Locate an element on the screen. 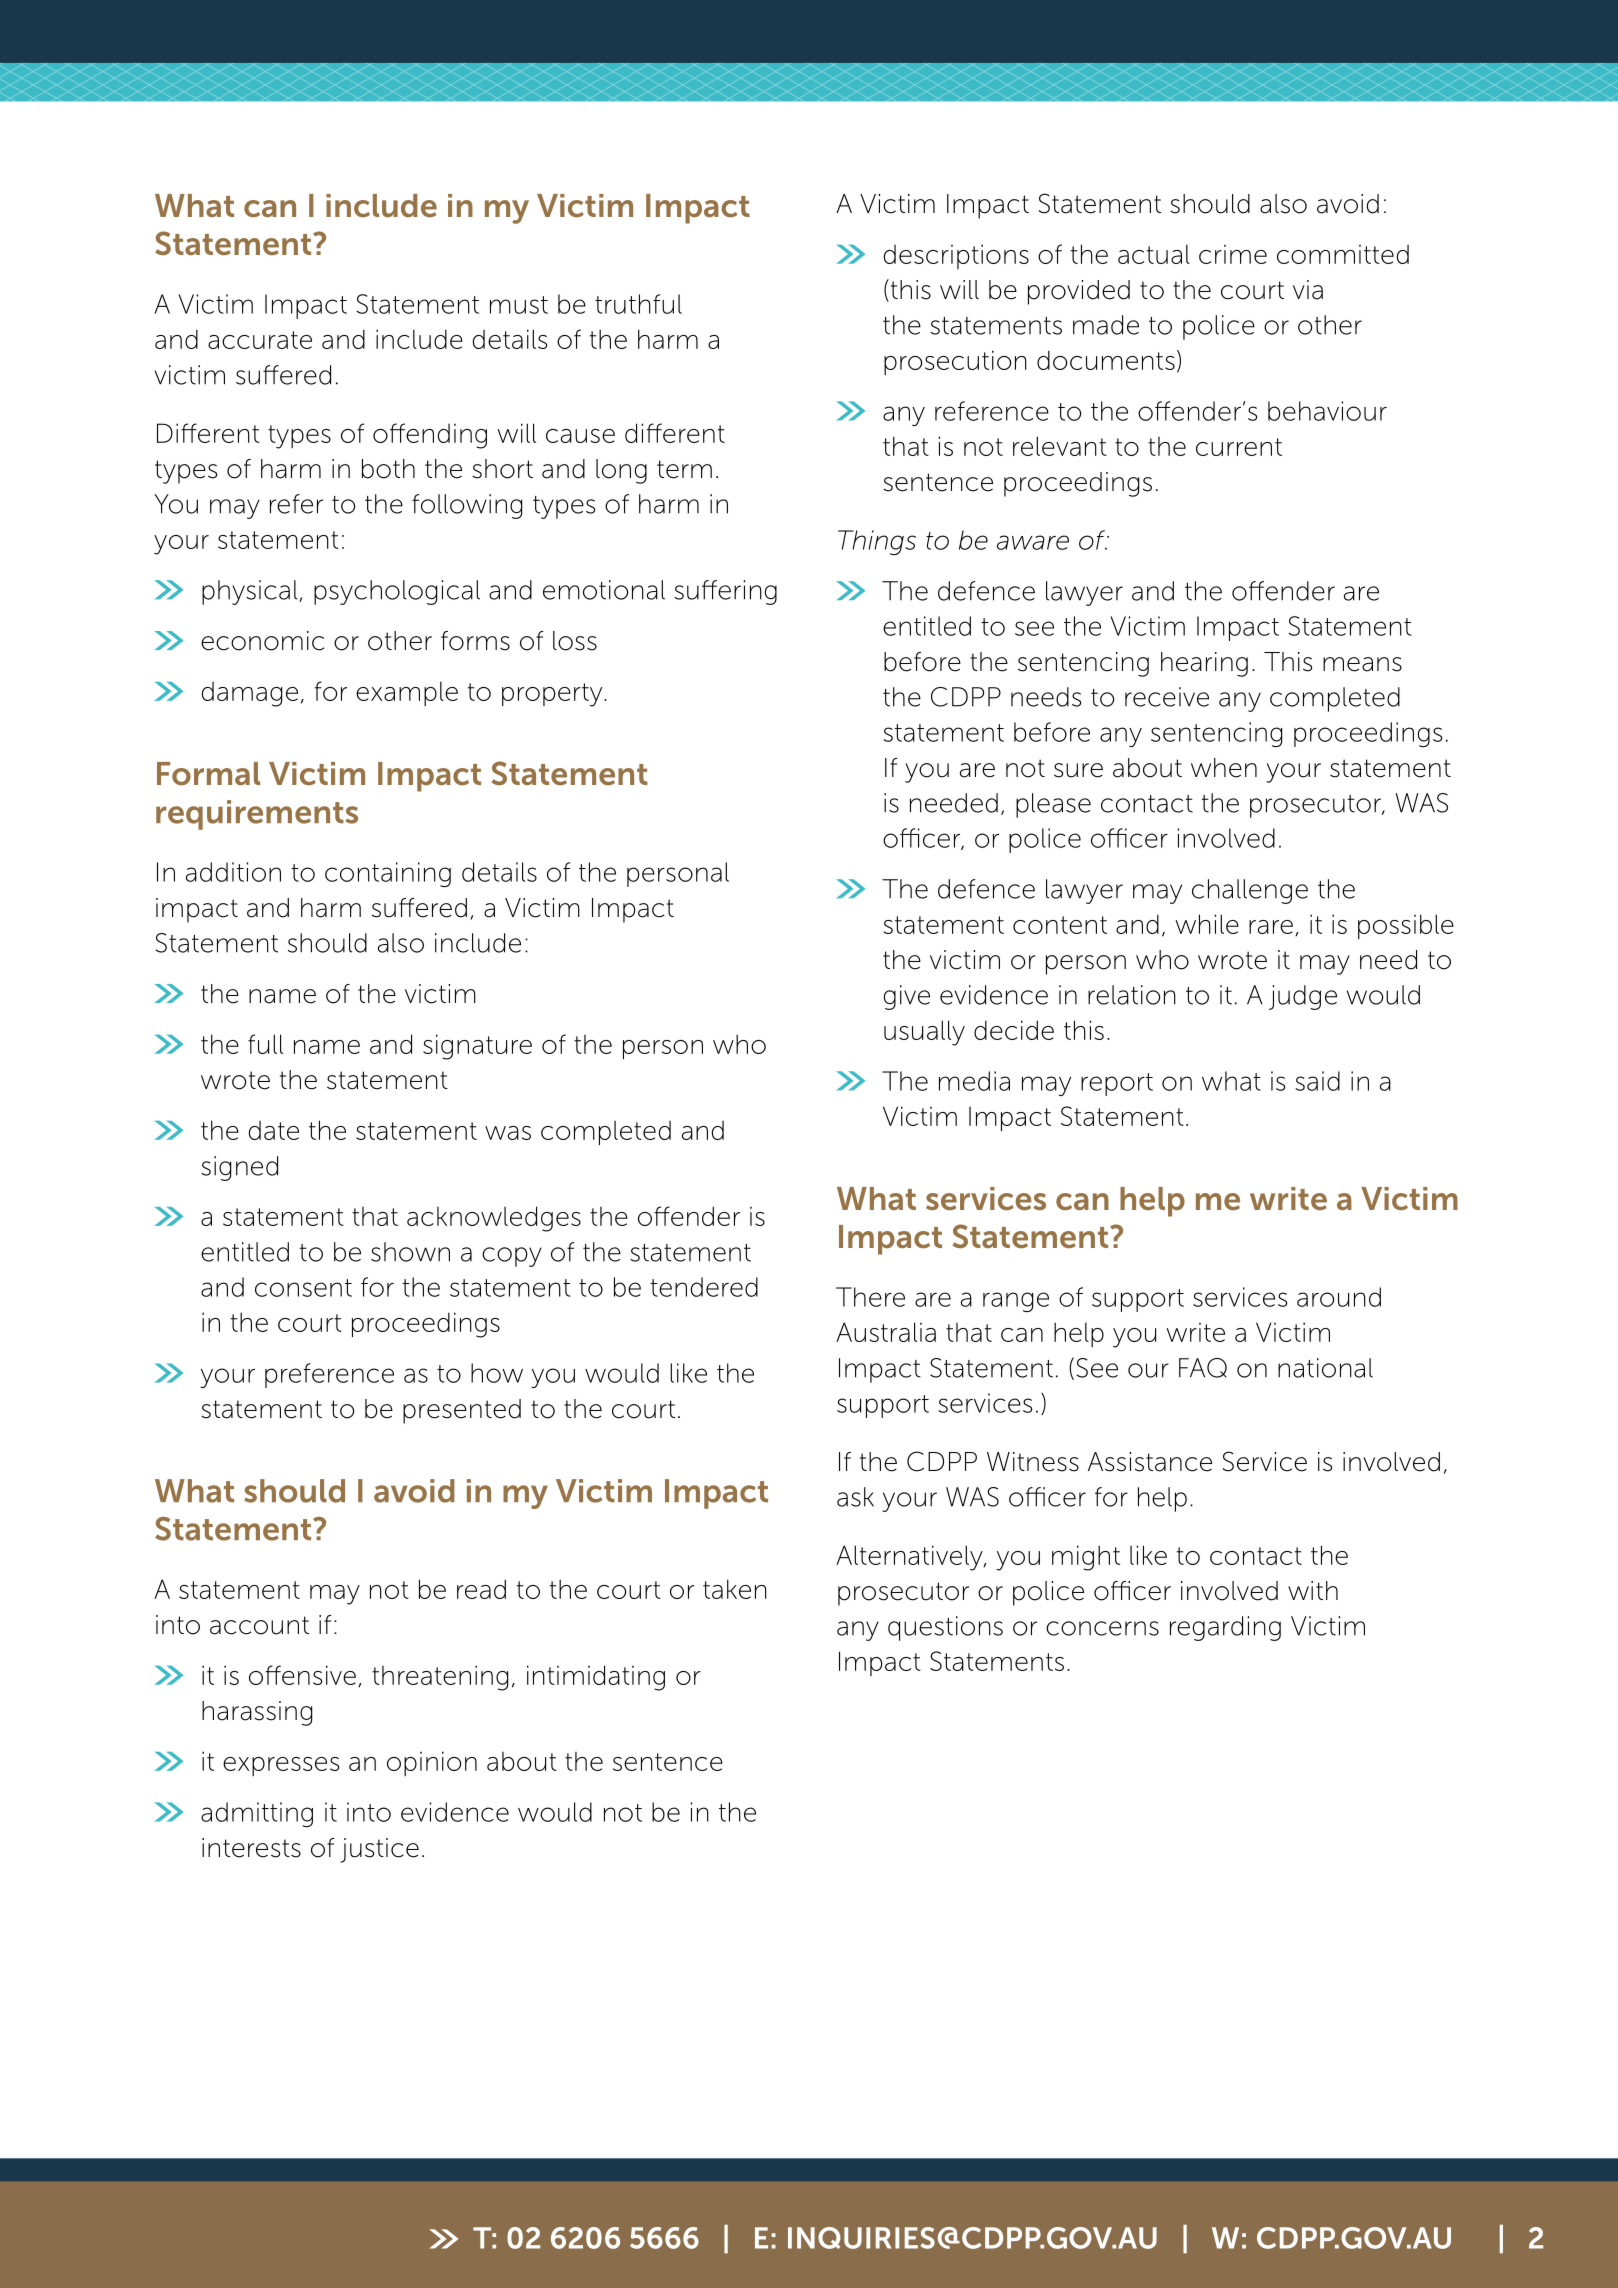  presented is located at coordinates (462, 1411).
